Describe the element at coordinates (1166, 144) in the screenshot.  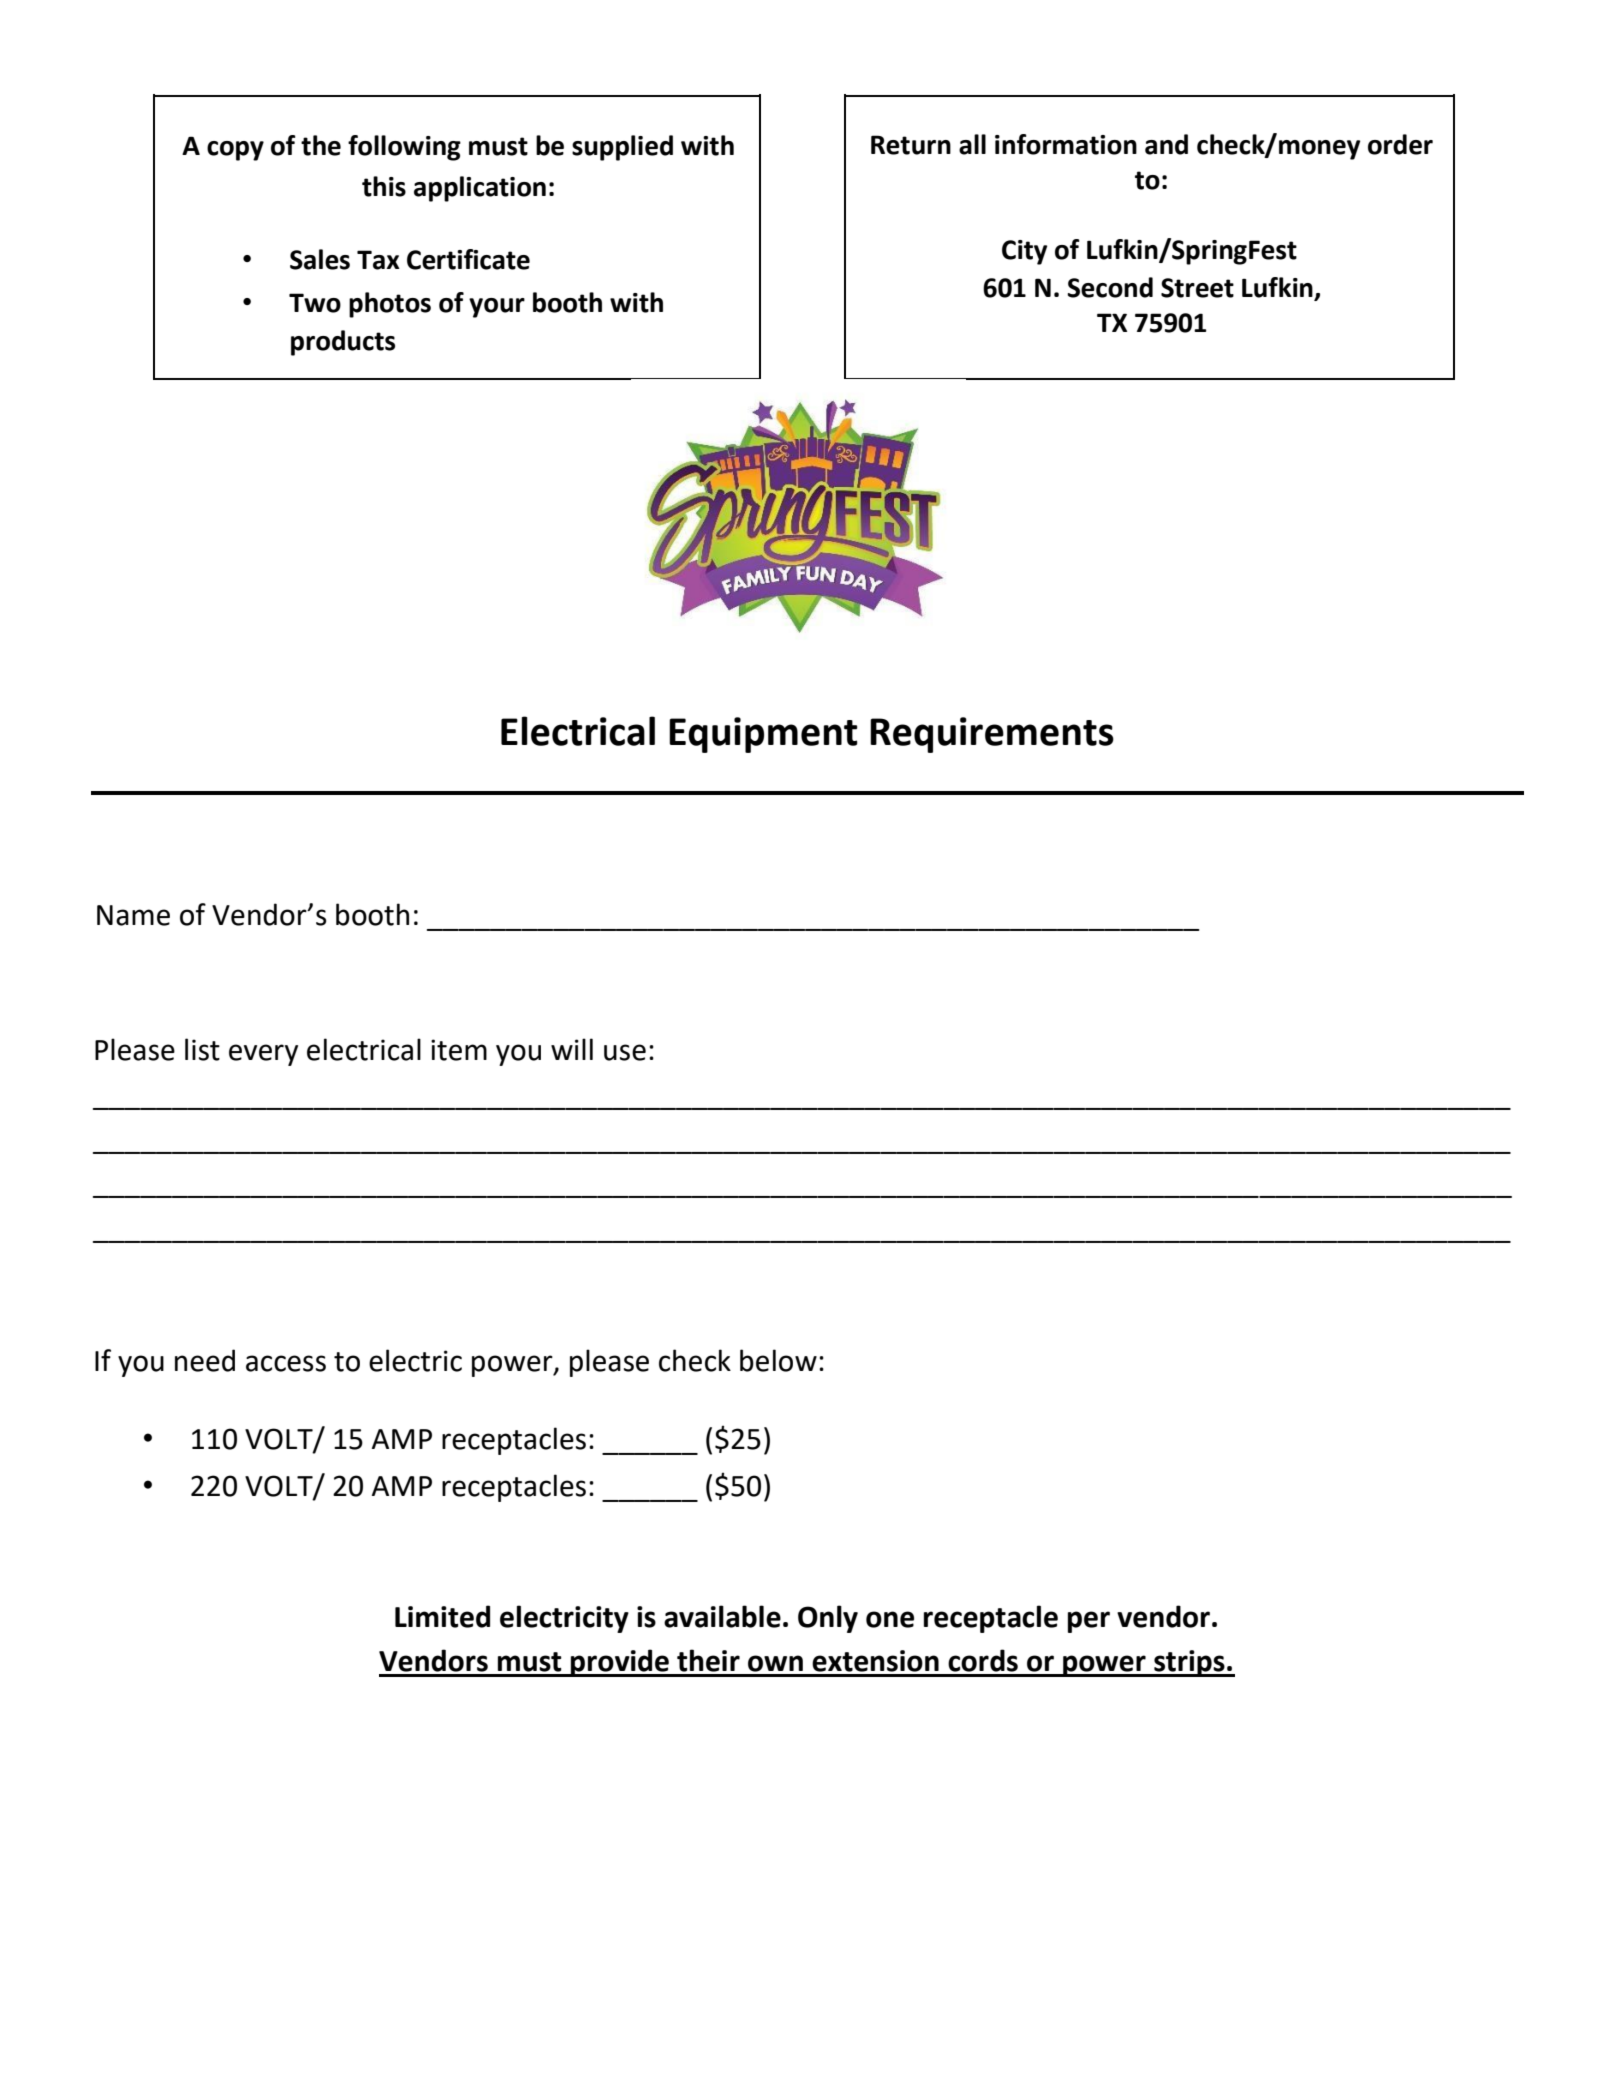
I see `and` at that location.
